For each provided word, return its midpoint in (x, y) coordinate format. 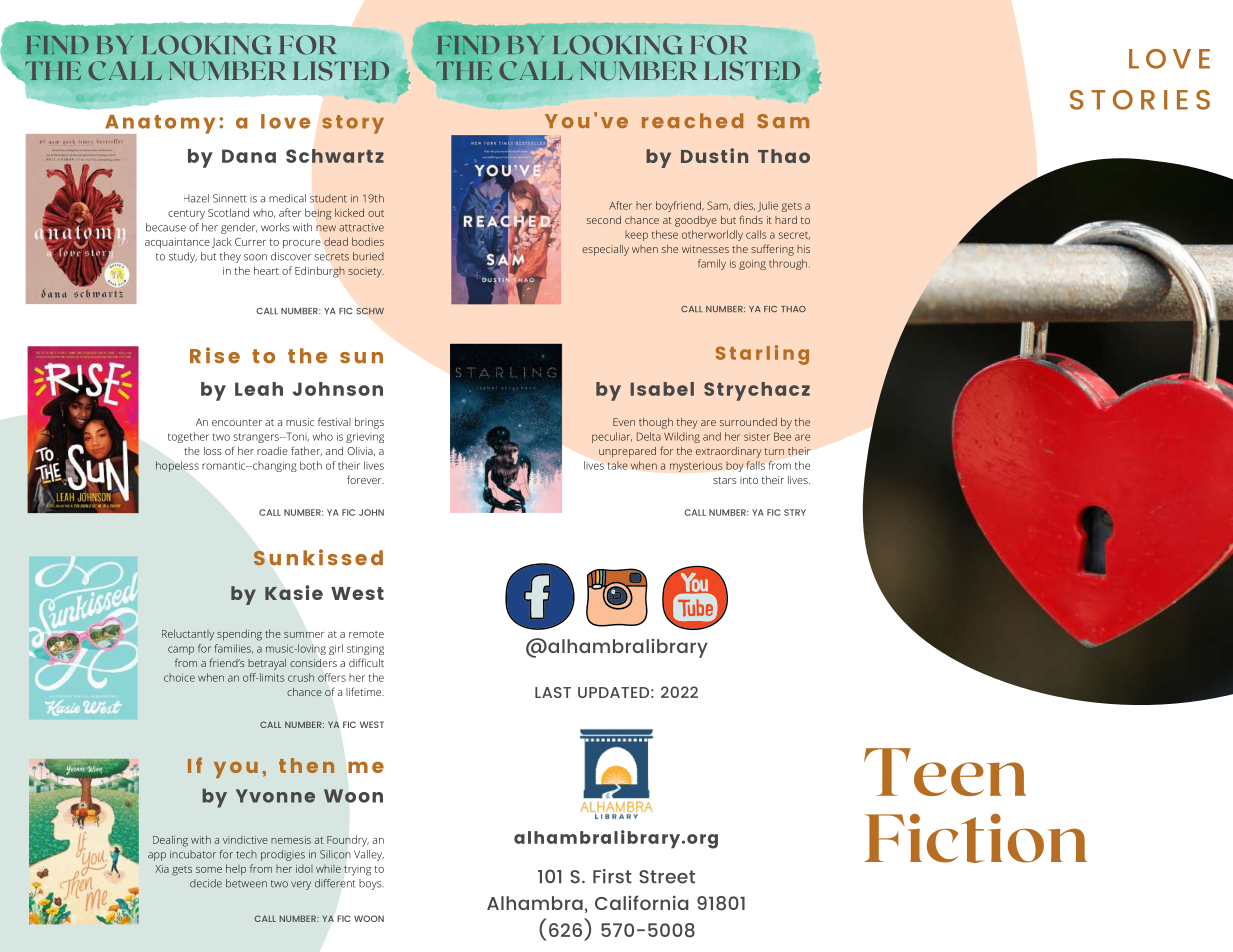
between (246, 883)
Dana (249, 156)
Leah (259, 389)
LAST (553, 692)
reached (692, 120)
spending (239, 635)
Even (624, 422)
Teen (945, 772)
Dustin (714, 155)
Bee (782, 436)
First (612, 876)
